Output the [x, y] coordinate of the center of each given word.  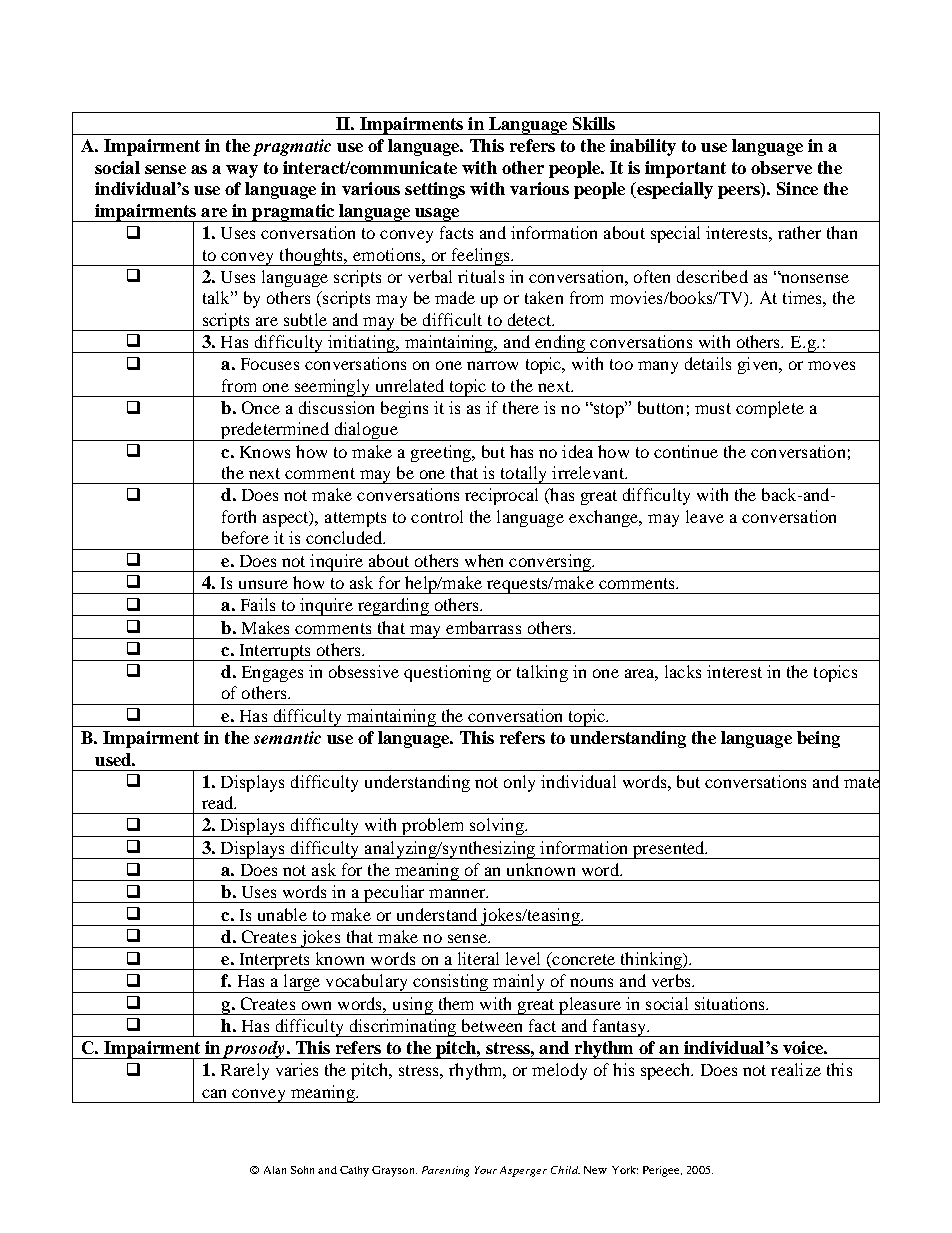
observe [781, 167]
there [521, 407]
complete [770, 409]
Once [261, 407]
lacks [683, 671]
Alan [275, 1170]
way [242, 171]
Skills [594, 123]
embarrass [483, 627]
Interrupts [275, 652]
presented [669, 850]
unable [282, 914]
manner [458, 893]
